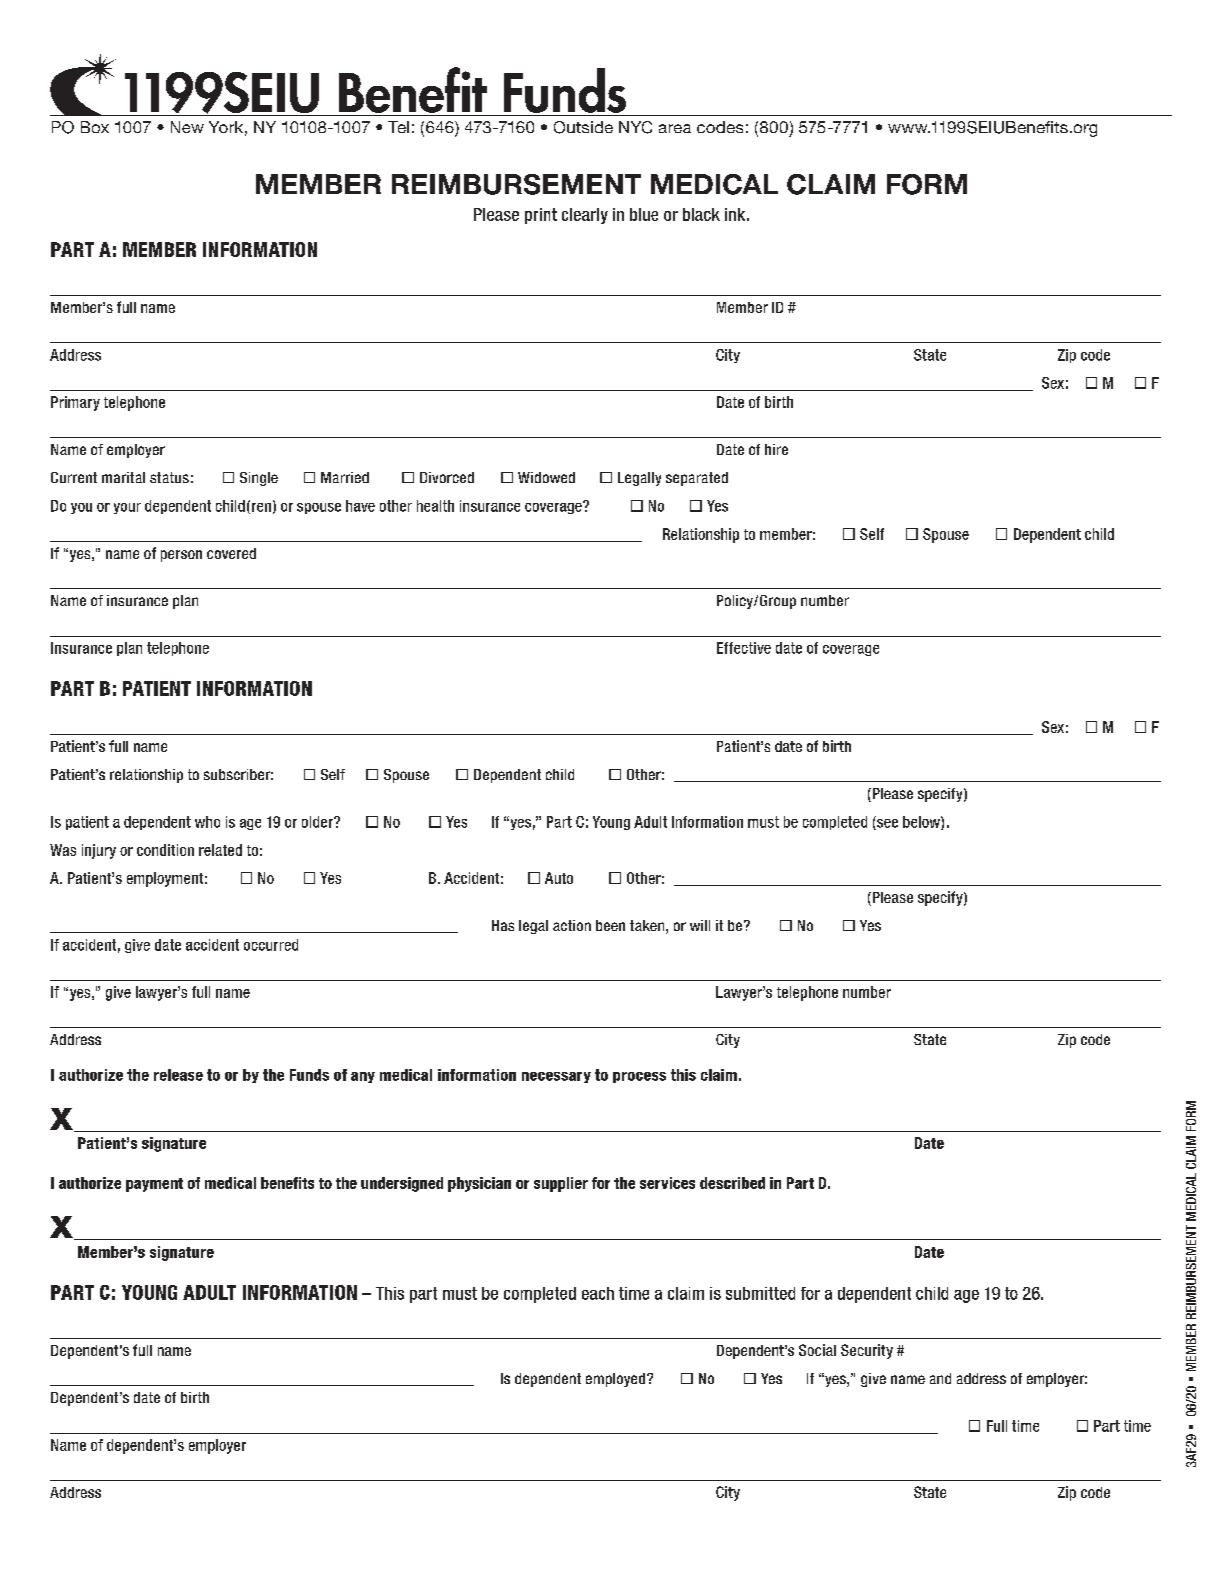  Describe the element at coordinates (187, 127) in the screenshot. I see `New` at that location.
